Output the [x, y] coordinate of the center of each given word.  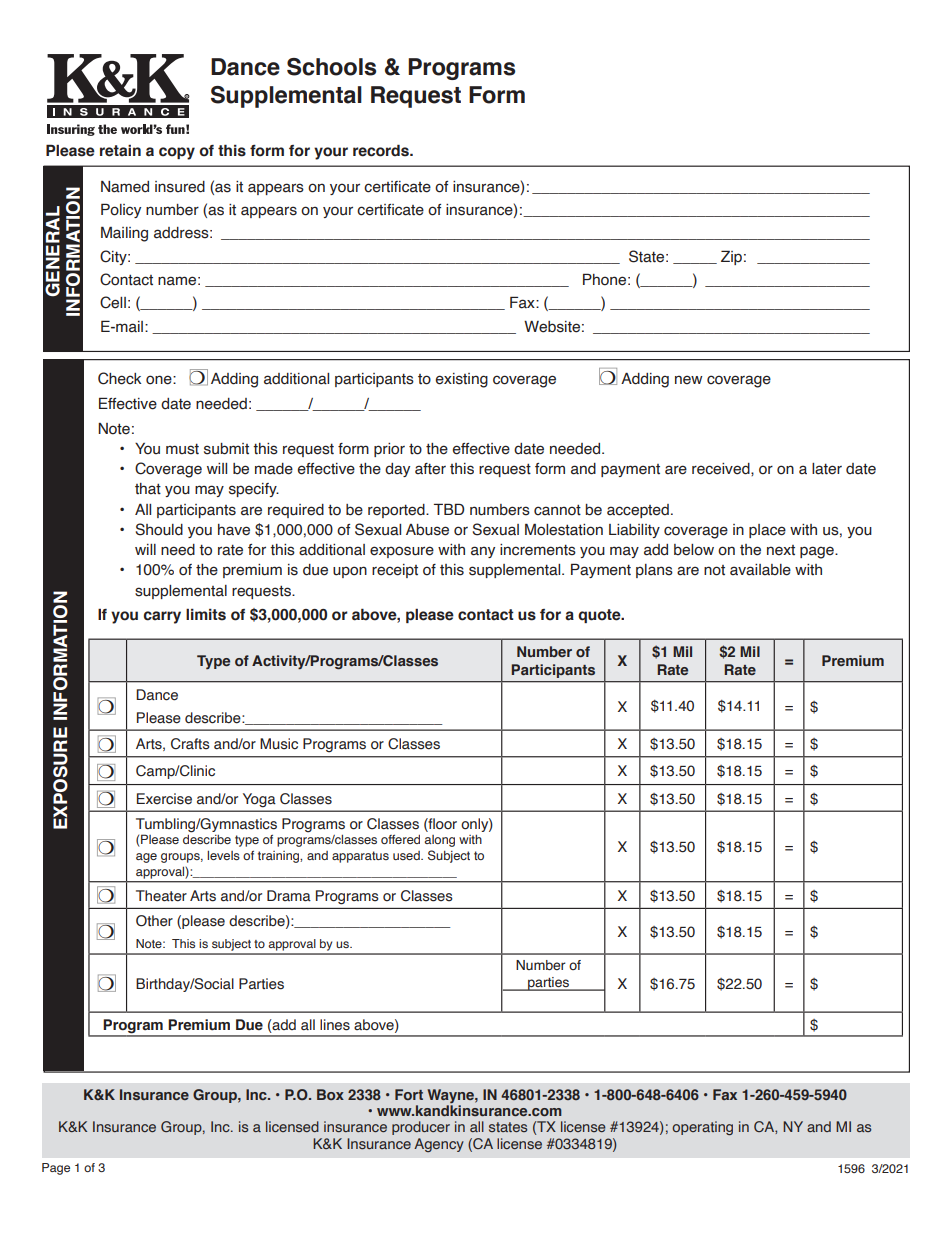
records [382, 150]
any [483, 552]
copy [177, 153]
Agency [439, 1145]
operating [702, 1128]
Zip [731, 257]
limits [206, 615]
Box [330, 1094]
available [760, 570]
